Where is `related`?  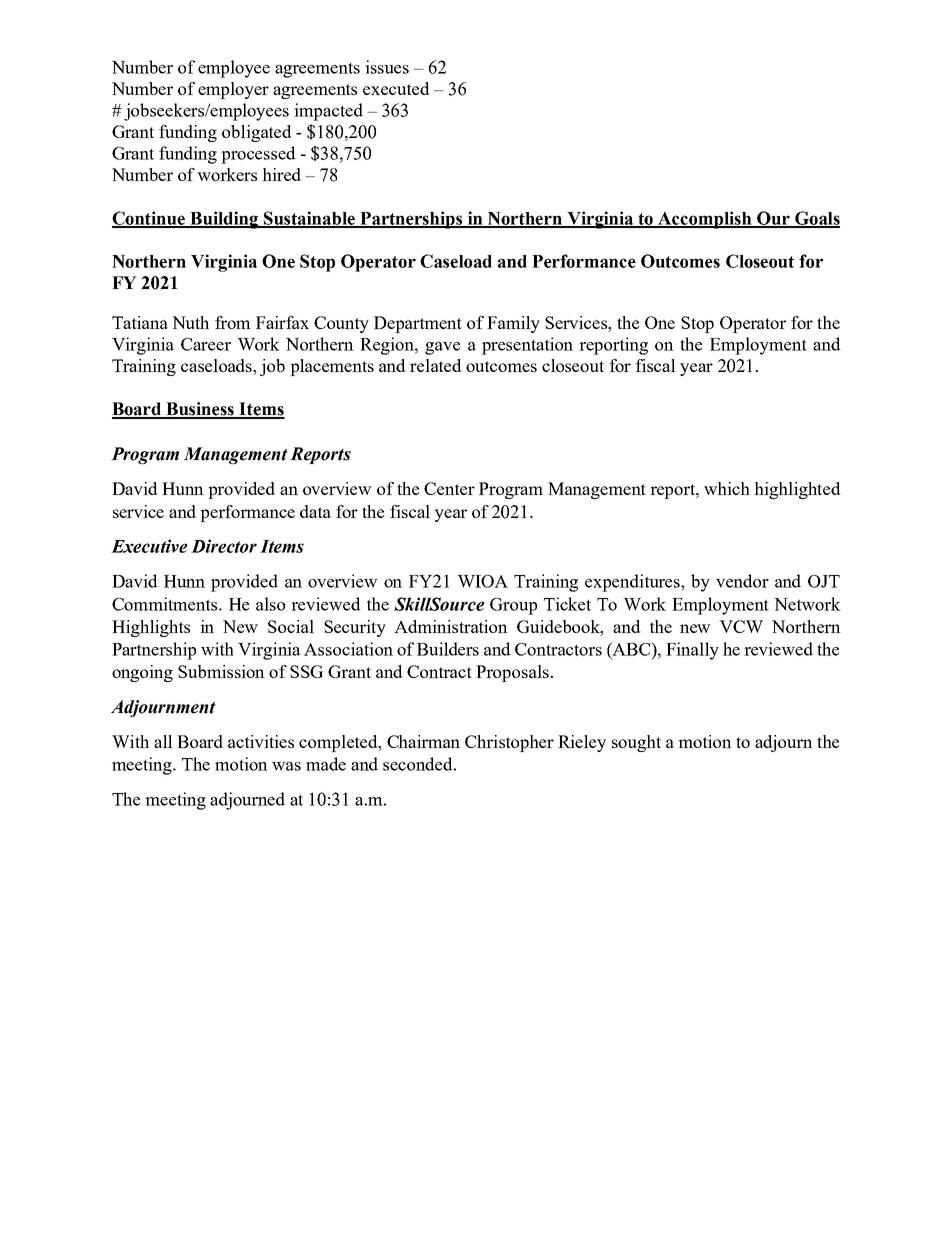 related is located at coordinates (435, 365).
